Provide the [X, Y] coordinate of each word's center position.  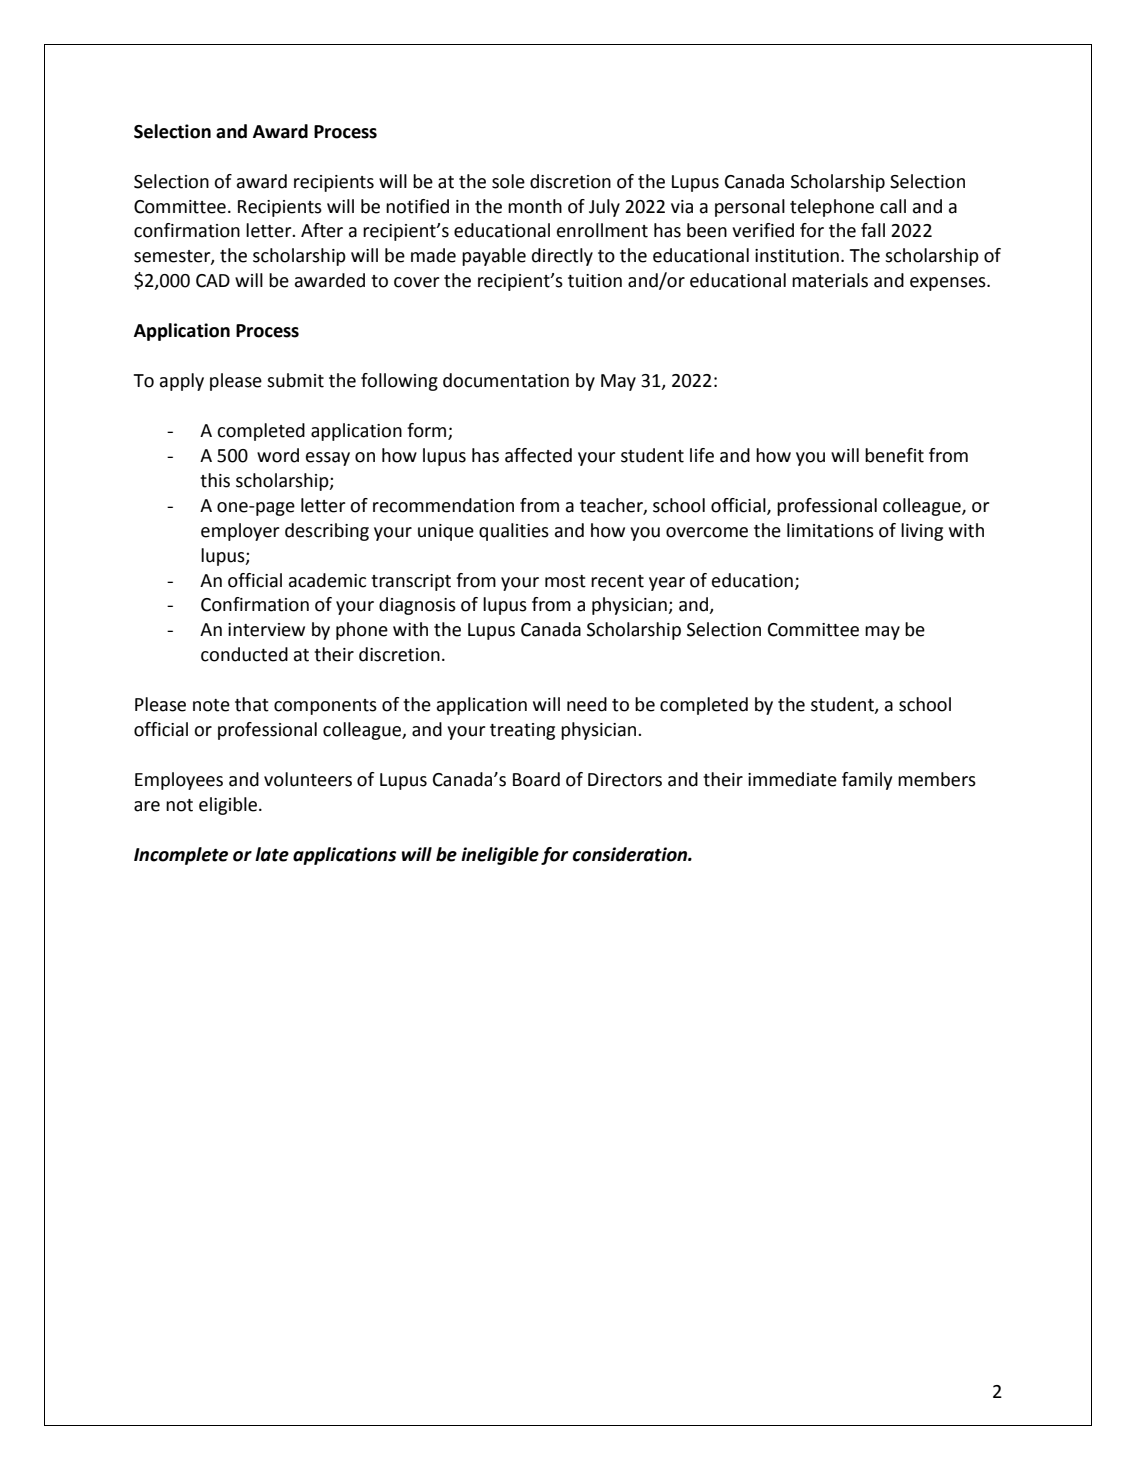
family [867, 781]
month [535, 206]
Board [536, 779]
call [893, 206]
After [322, 230]
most [565, 581]
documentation [506, 380]
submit [295, 380]
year [667, 584]
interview [266, 630]
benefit [894, 455]
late [272, 854]
